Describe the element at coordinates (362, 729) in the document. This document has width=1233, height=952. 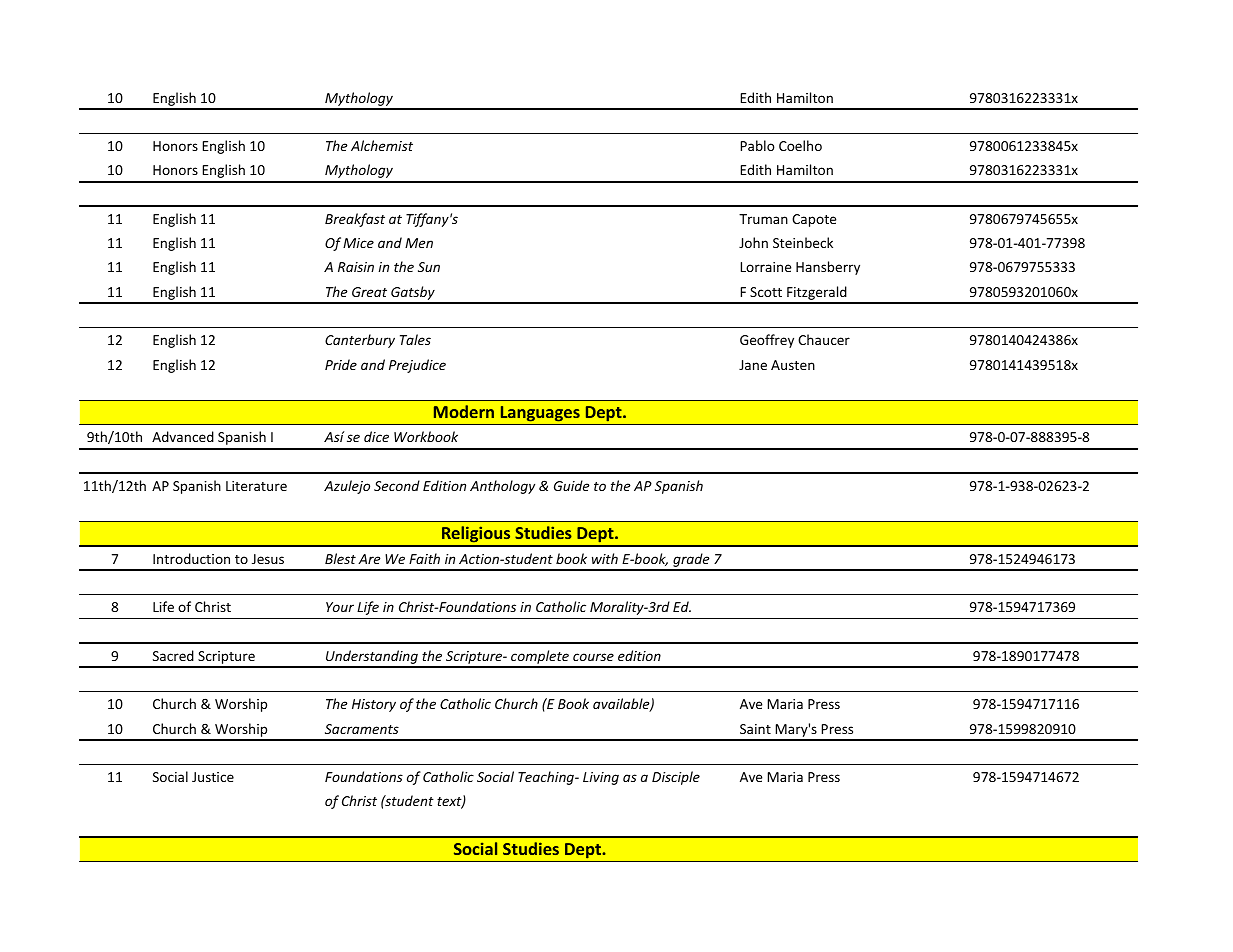
I see `Sacraments` at that location.
